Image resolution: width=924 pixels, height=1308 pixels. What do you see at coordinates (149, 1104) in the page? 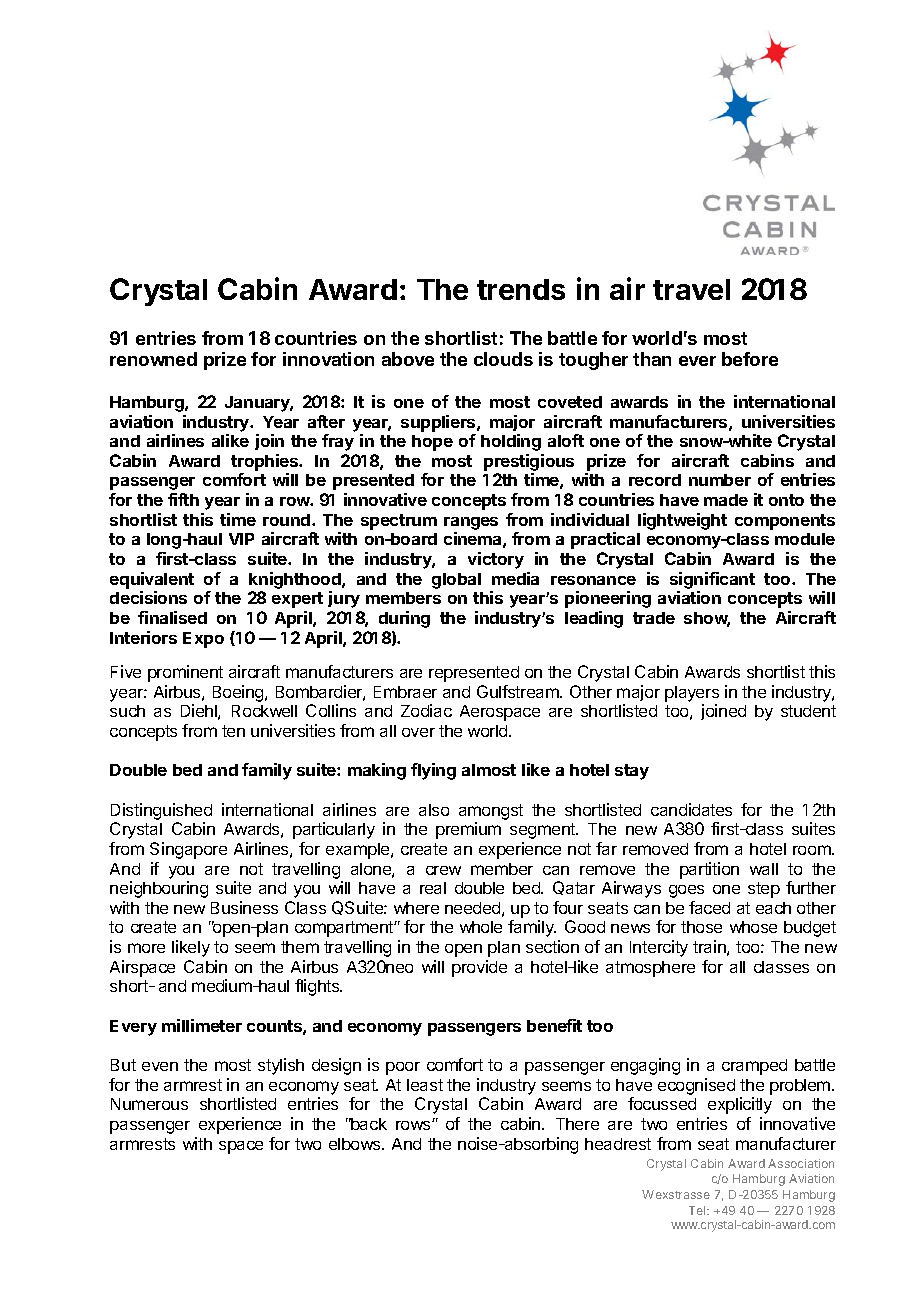
I see `Numerous` at bounding box center [149, 1104].
